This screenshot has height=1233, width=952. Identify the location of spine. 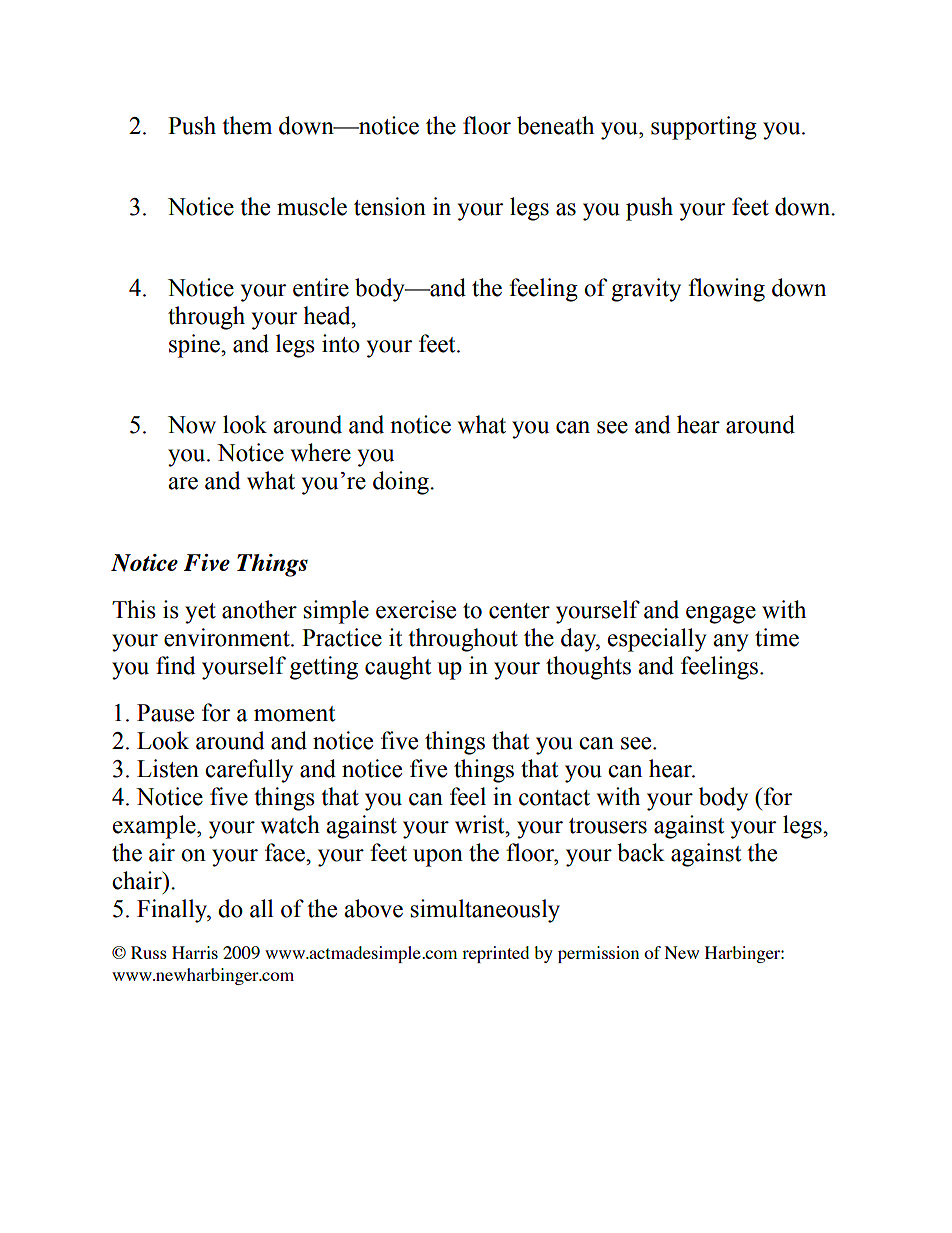
(195, 346).
